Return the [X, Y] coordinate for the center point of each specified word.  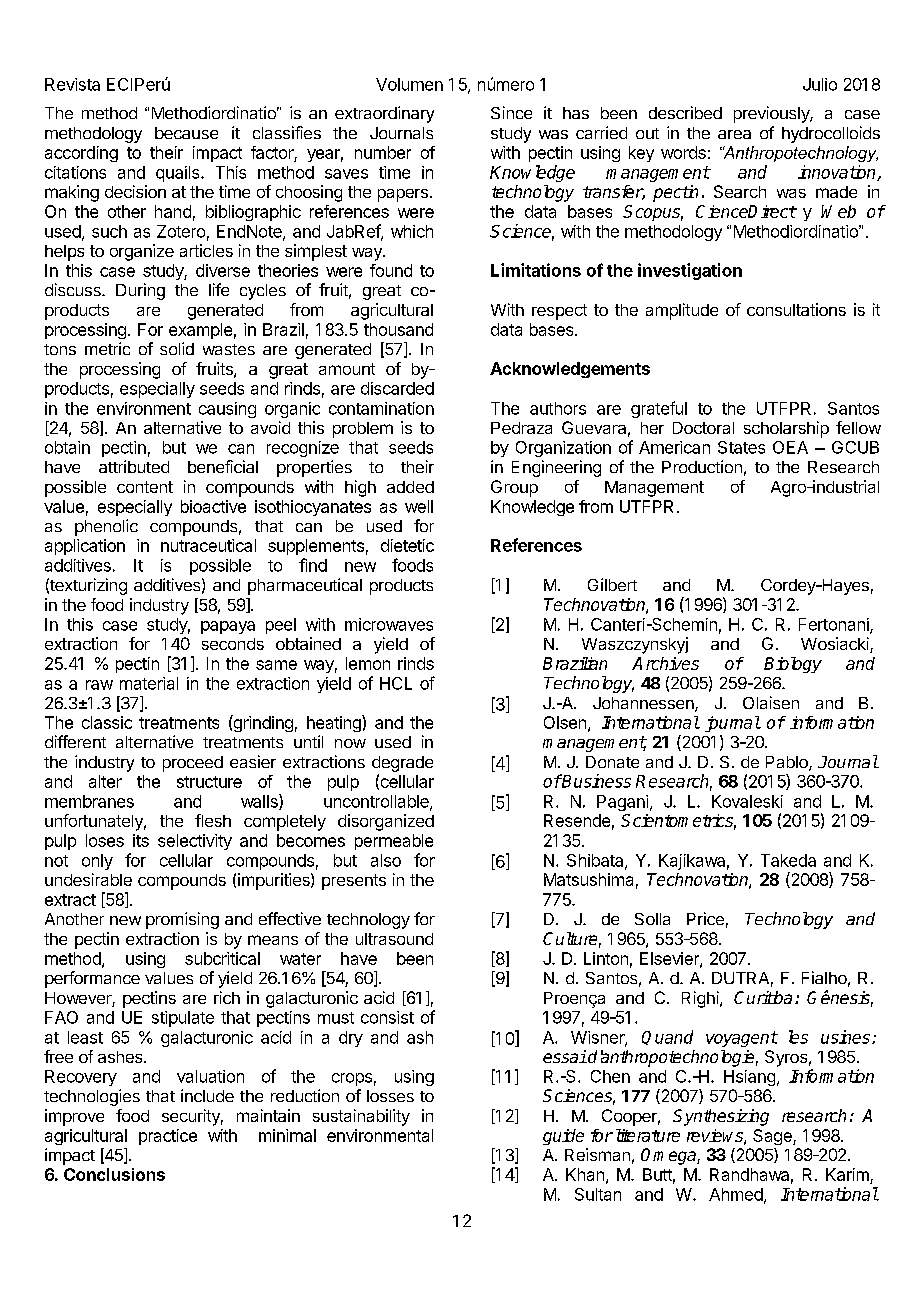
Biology [793, 665]
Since [511, 112]
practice [168, 1137]
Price [705, 918]
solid [177, 348]
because [186, 133]
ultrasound [394, 939]
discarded [397, 388]
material [149, 683]
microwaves [389, 624]
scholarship [786, 429]
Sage [773, 1137]
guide [563, 1137]
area [734, 134]
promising [182, 920]
